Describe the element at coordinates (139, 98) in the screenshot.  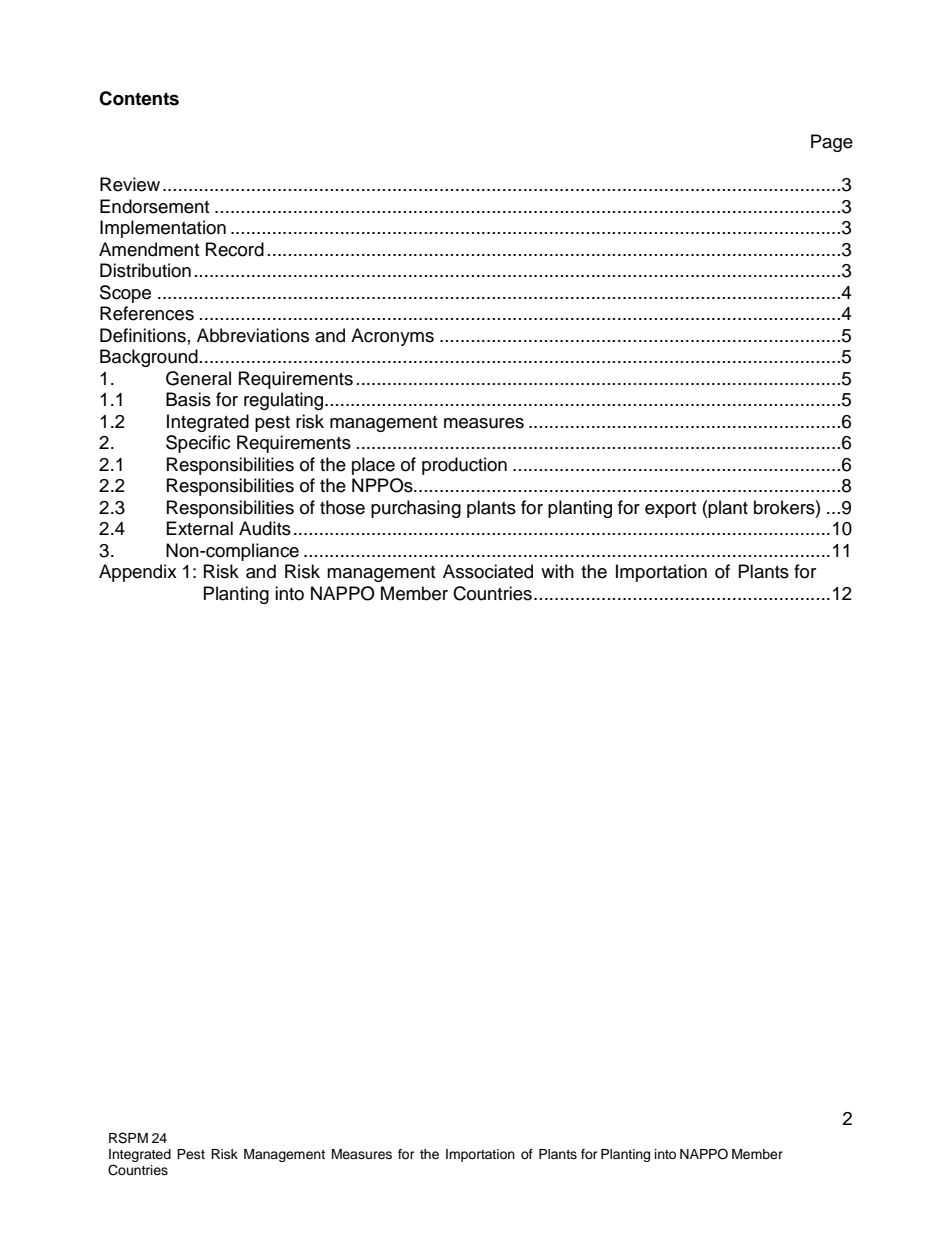
I see `Contents` at that location.
